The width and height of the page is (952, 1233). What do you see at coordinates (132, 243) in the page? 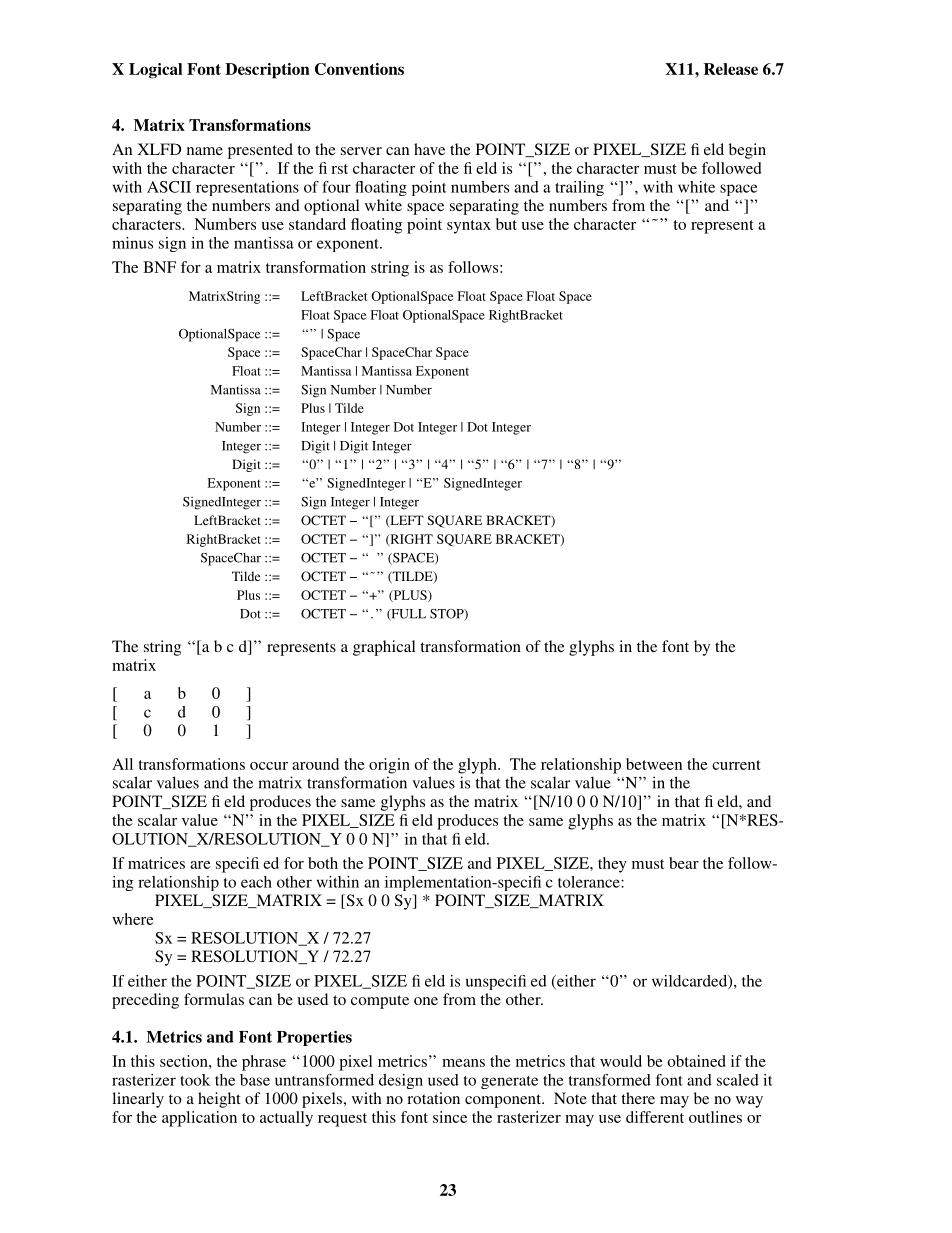
I see `minus` at bounding box center [132, 243].
